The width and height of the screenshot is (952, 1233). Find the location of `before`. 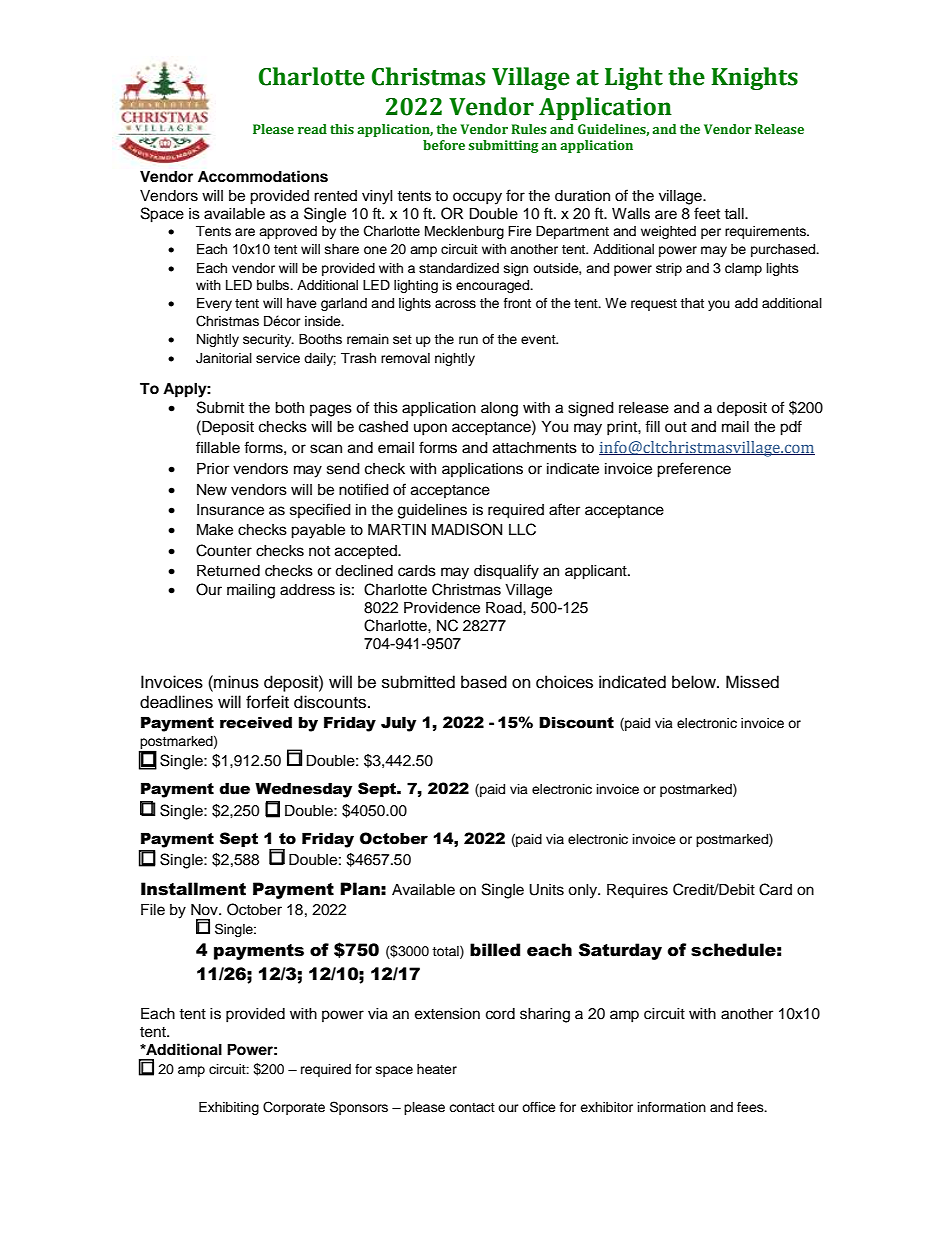

before is located at coordinates (444, 145).
